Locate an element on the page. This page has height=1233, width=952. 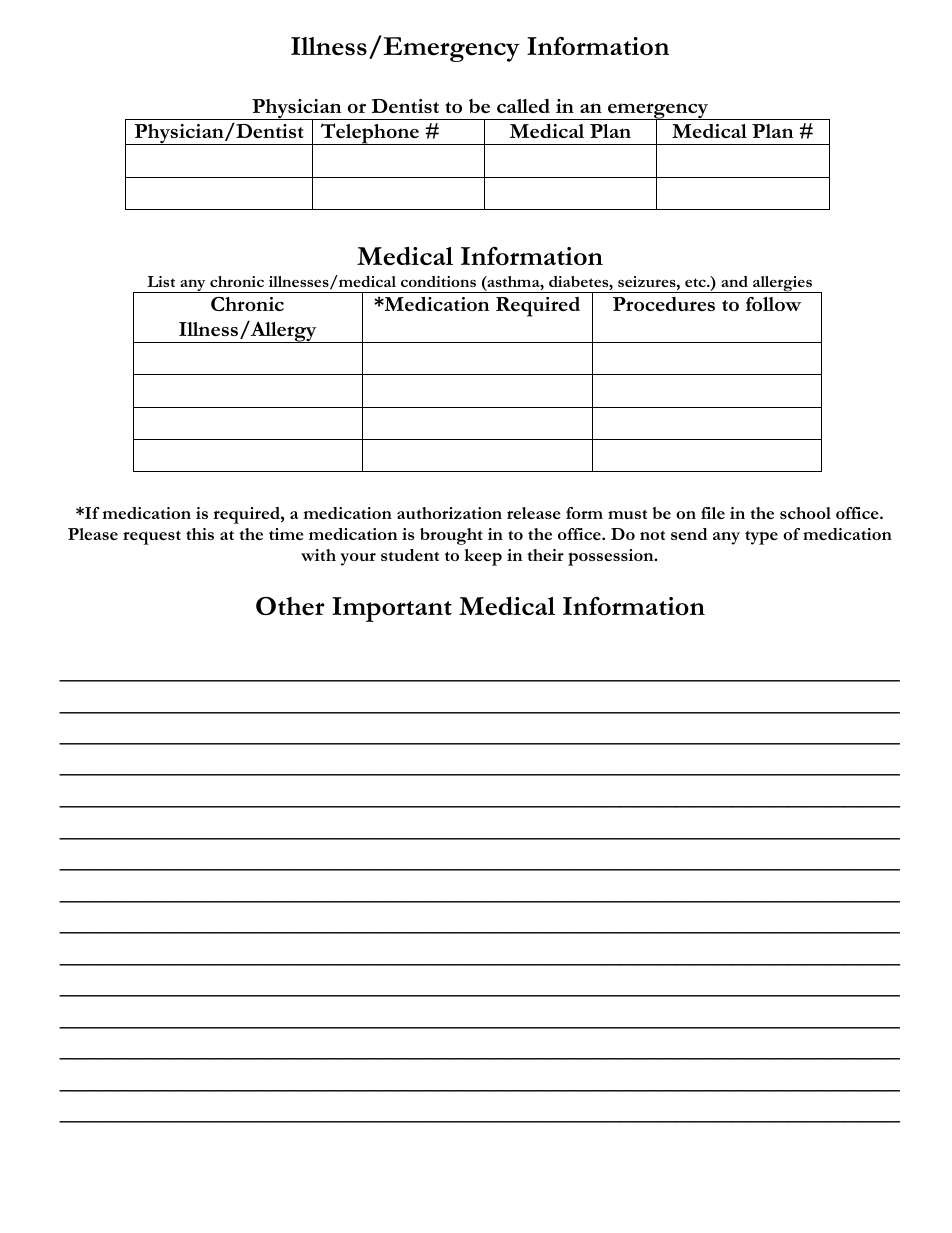
follow is located at coordinates (773, 304).
